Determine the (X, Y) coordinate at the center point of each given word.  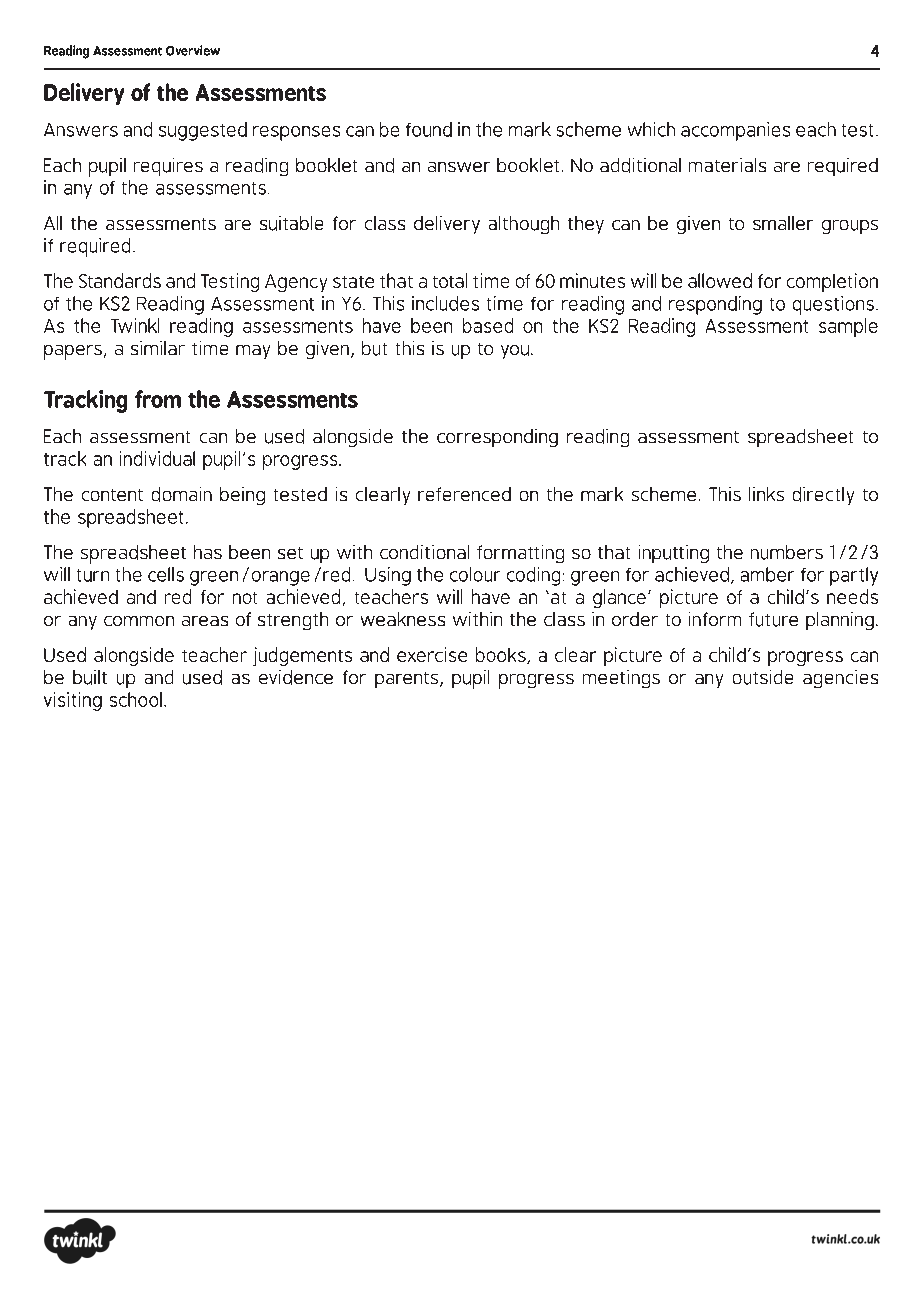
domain (182, 494)
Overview (193, 50)
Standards (120, 280)
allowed (720, 280)
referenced (464, 494)
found (429, 129)
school (136, 699)
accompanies (735, 131)
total (450, 280)
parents (408, 680)
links (766, 494)
